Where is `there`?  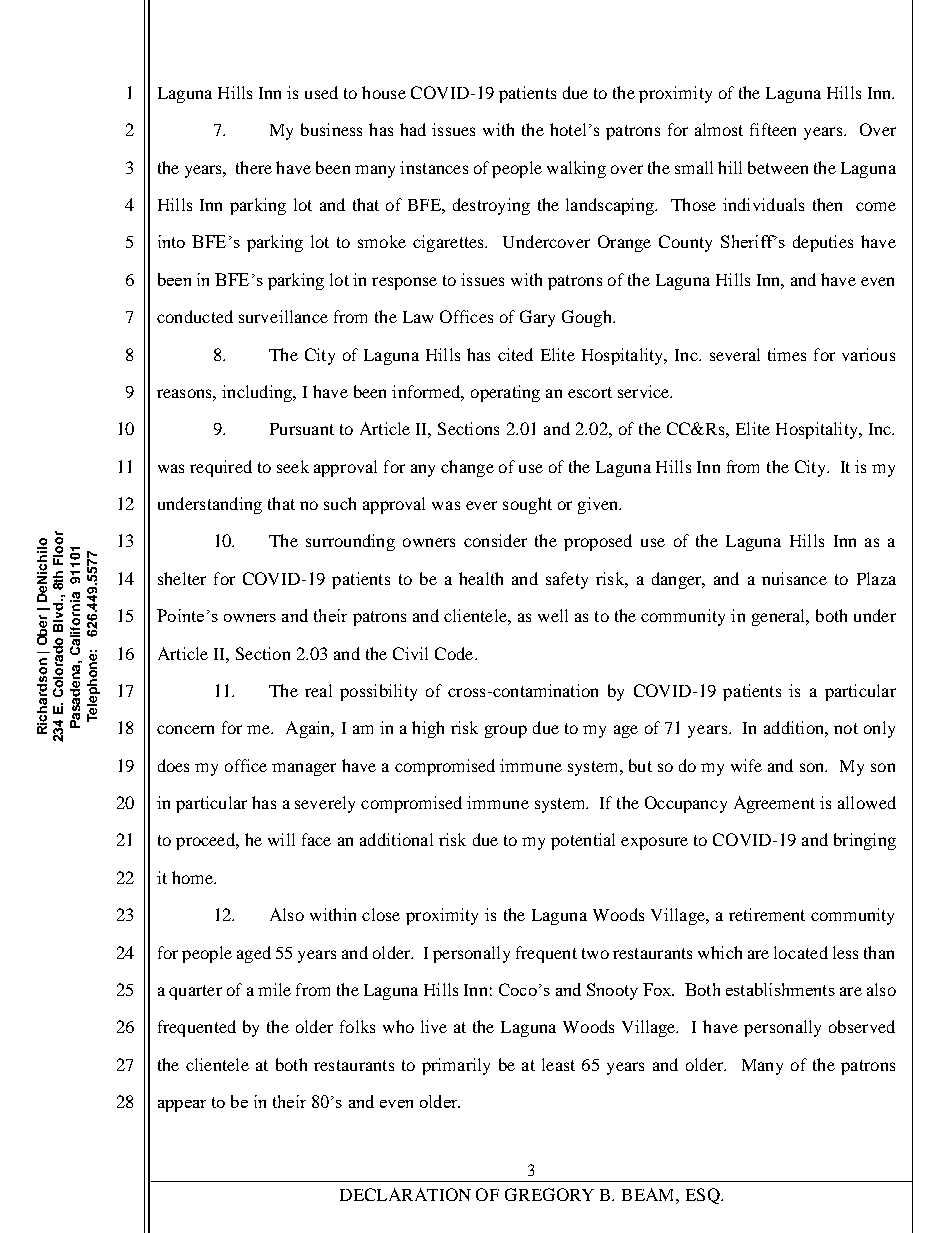 there is located at coordinates (254, 167).
